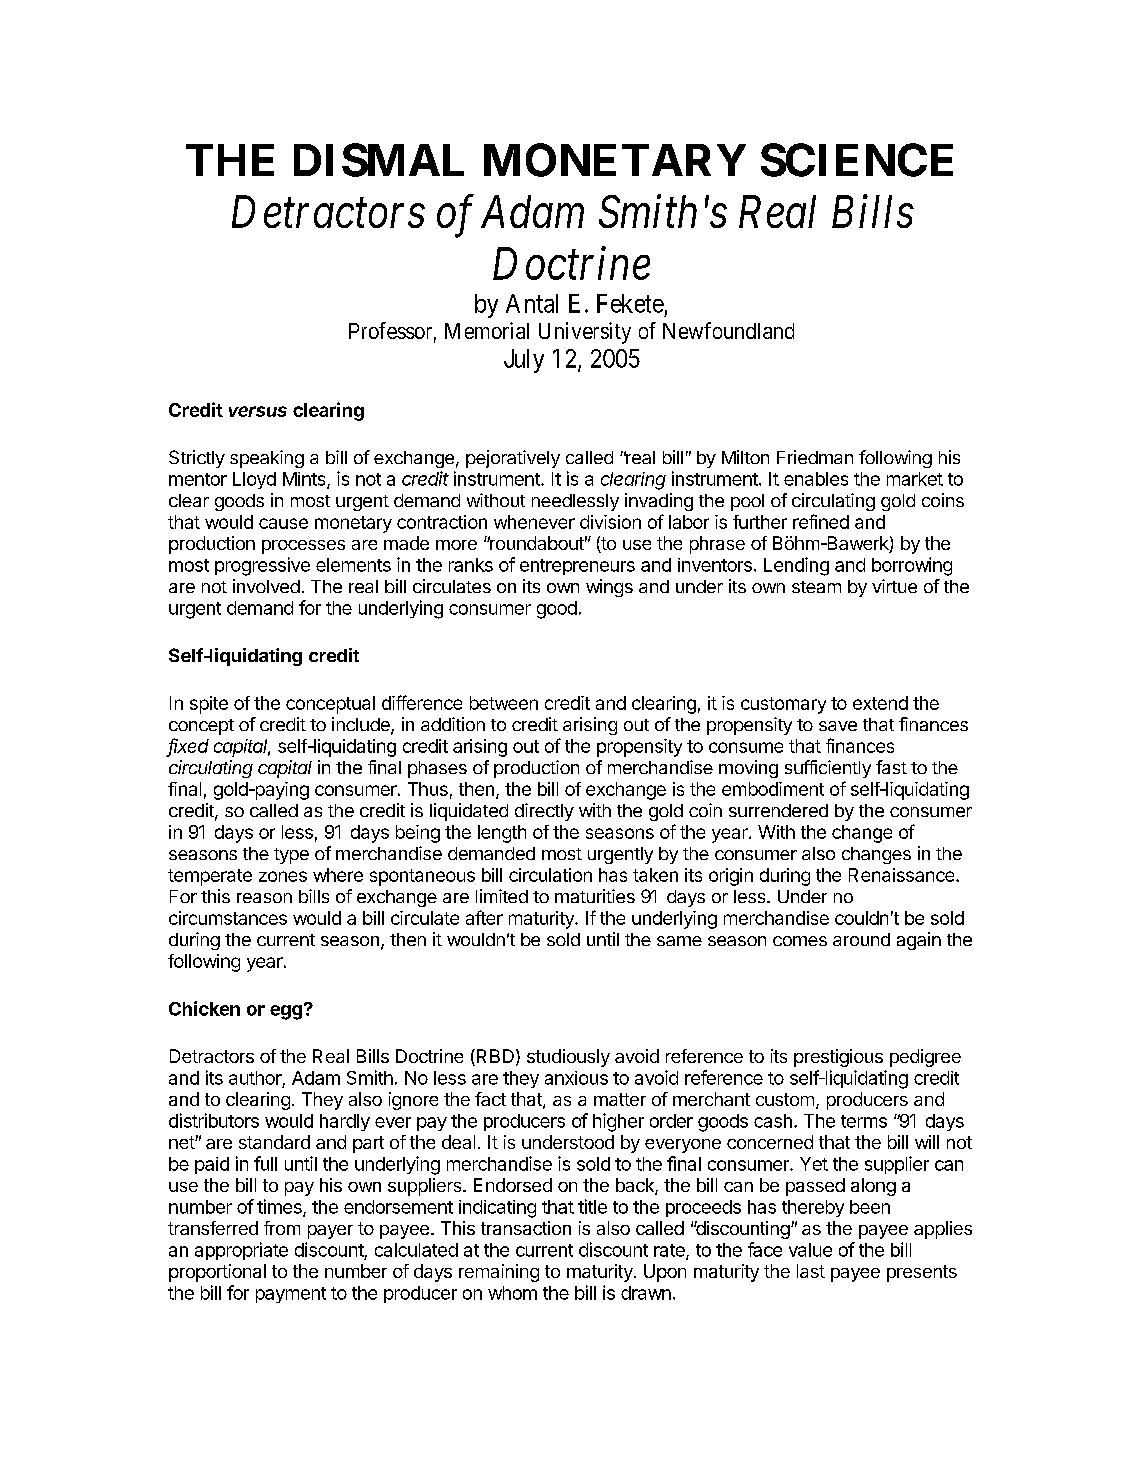  Describe the element at coordinates (532, 303) in the document. I see `Antal` at that location.
